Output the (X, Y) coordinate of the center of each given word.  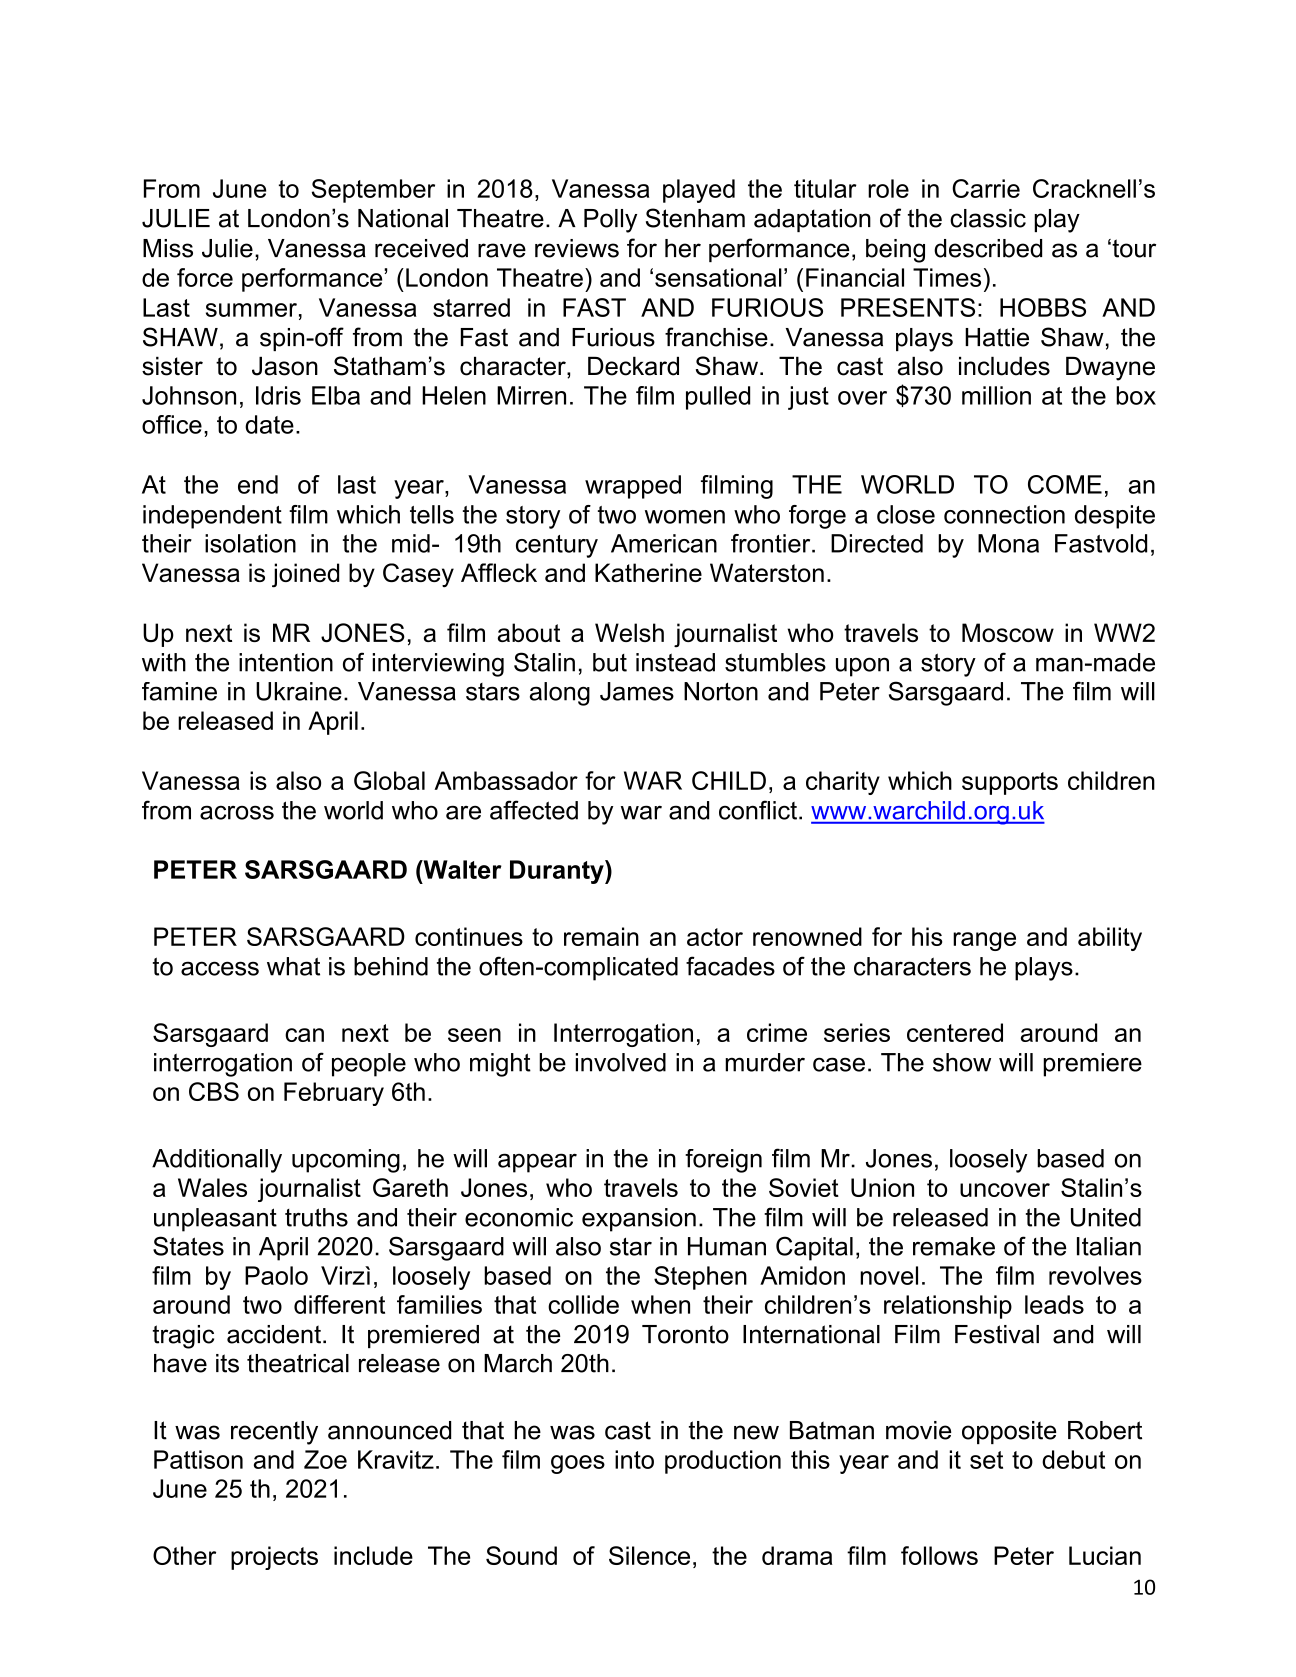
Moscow (1008, 632)
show (962, 1062)
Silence (649, 1555)
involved (621, 1062)
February (334, 1094)
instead (675, 662)
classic (988, 218)
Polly (610, 221)
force (205, 277)
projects (274, 1558)
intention (286, 662)
